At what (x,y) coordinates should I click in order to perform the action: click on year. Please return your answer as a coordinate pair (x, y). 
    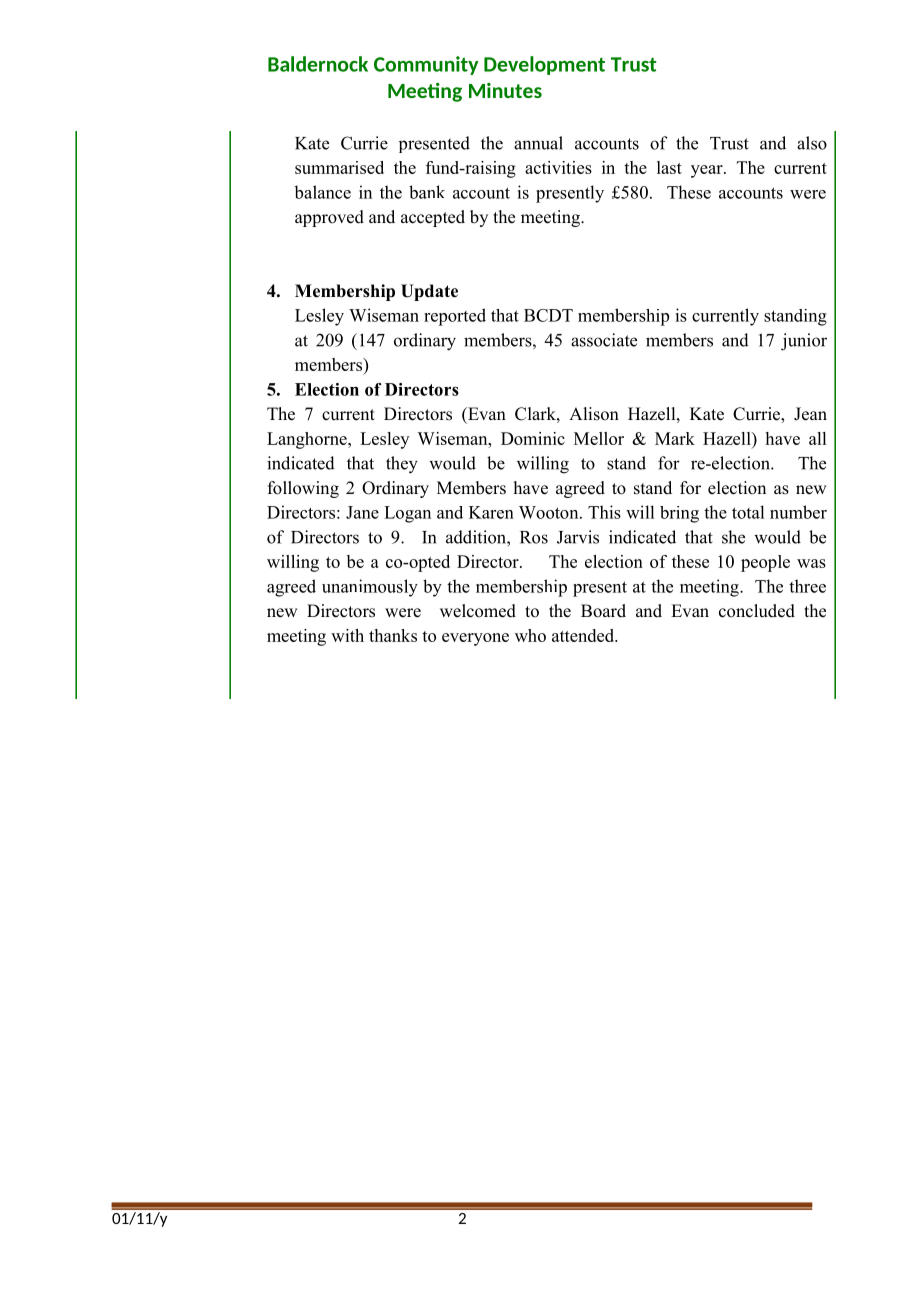
    Looking at the image, I should click on (708, 171).
